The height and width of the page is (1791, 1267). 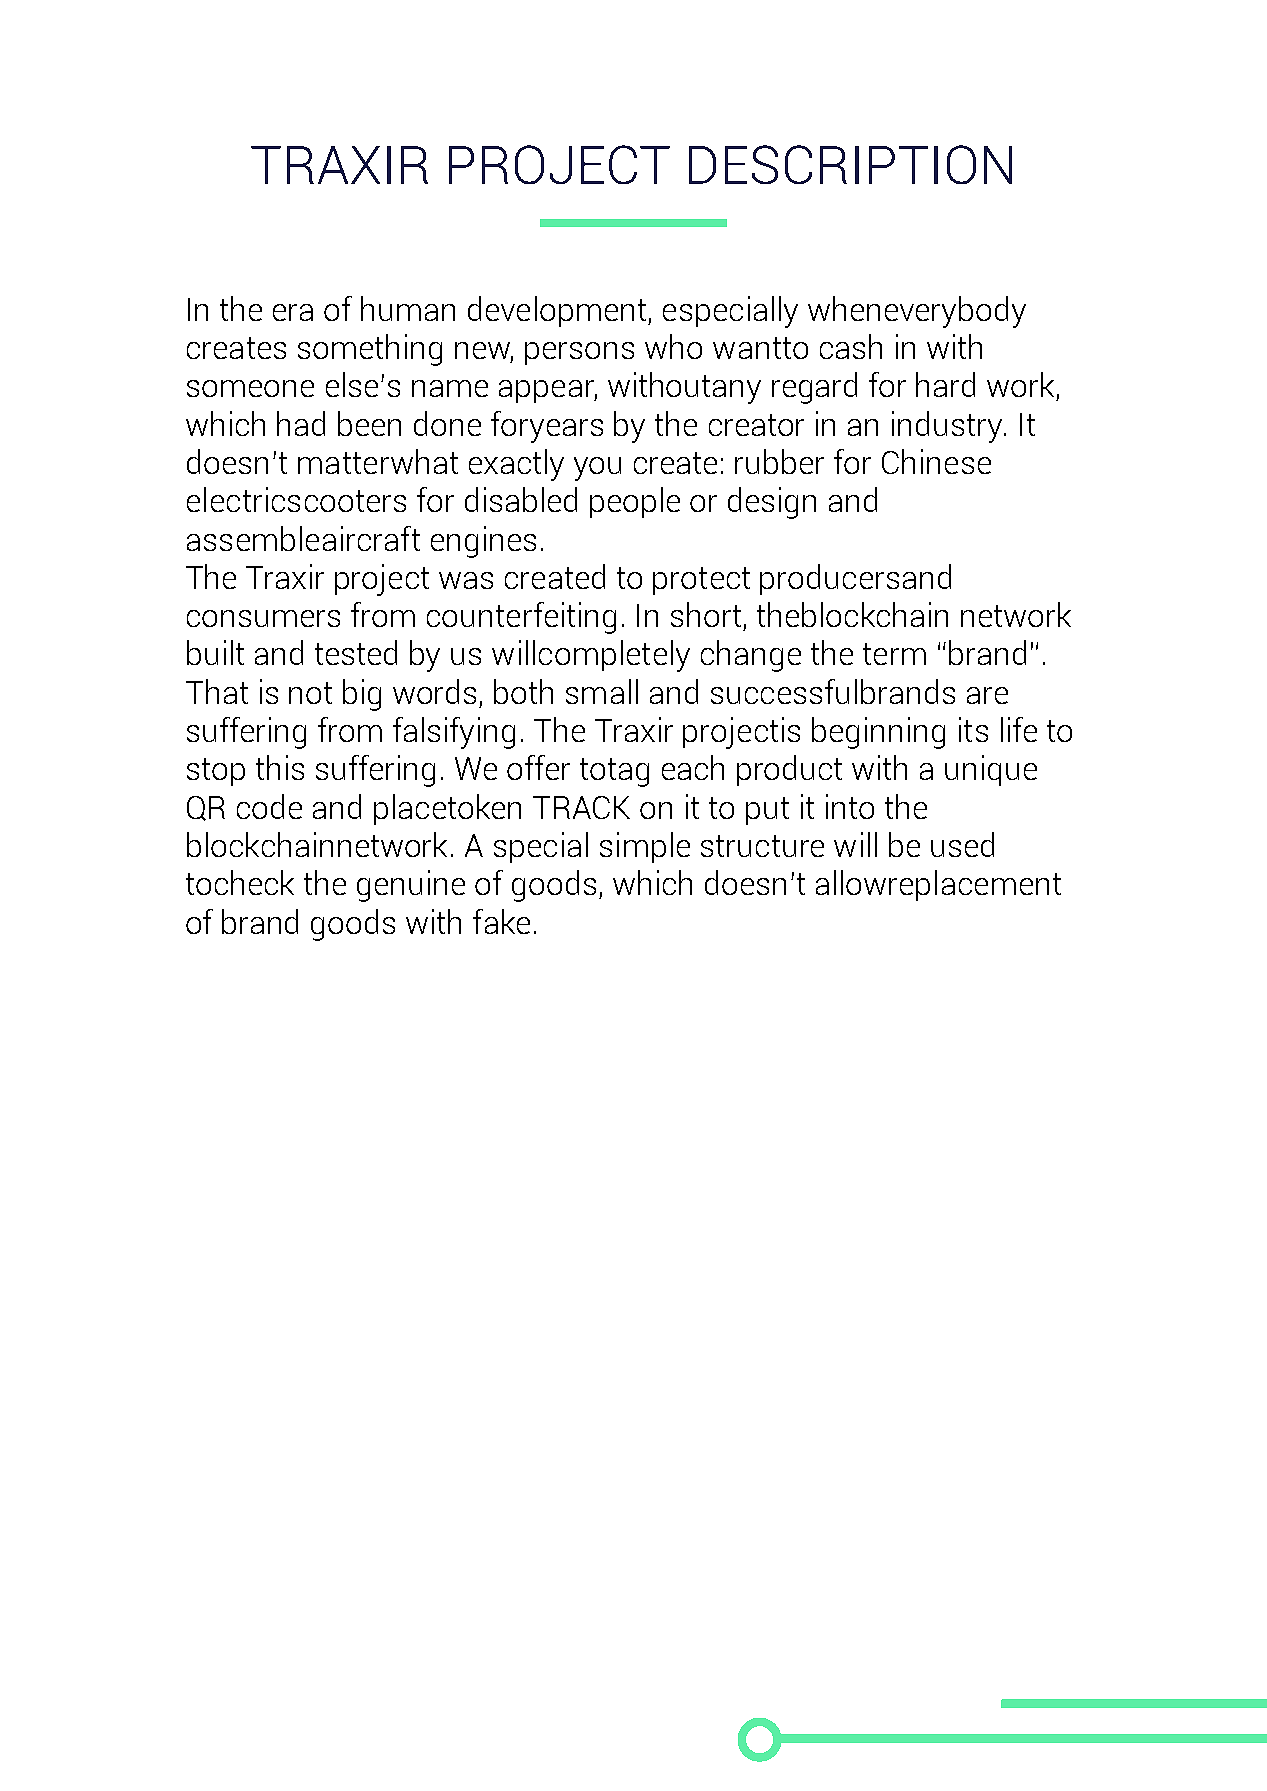 I want to click on hard, so click(x=945, y=384).
